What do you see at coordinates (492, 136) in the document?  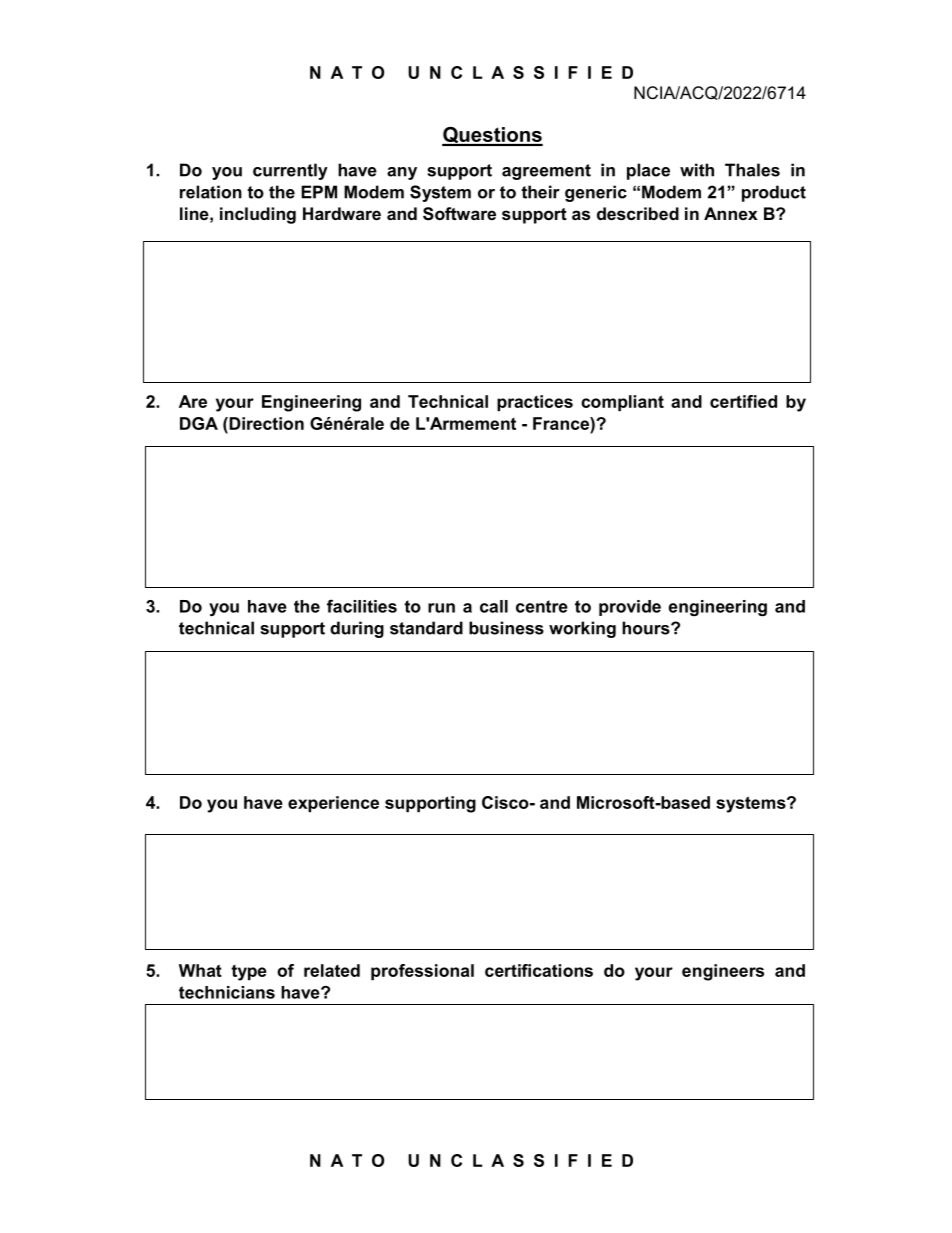 I see `Questions` at bounding box center [492, 136].
